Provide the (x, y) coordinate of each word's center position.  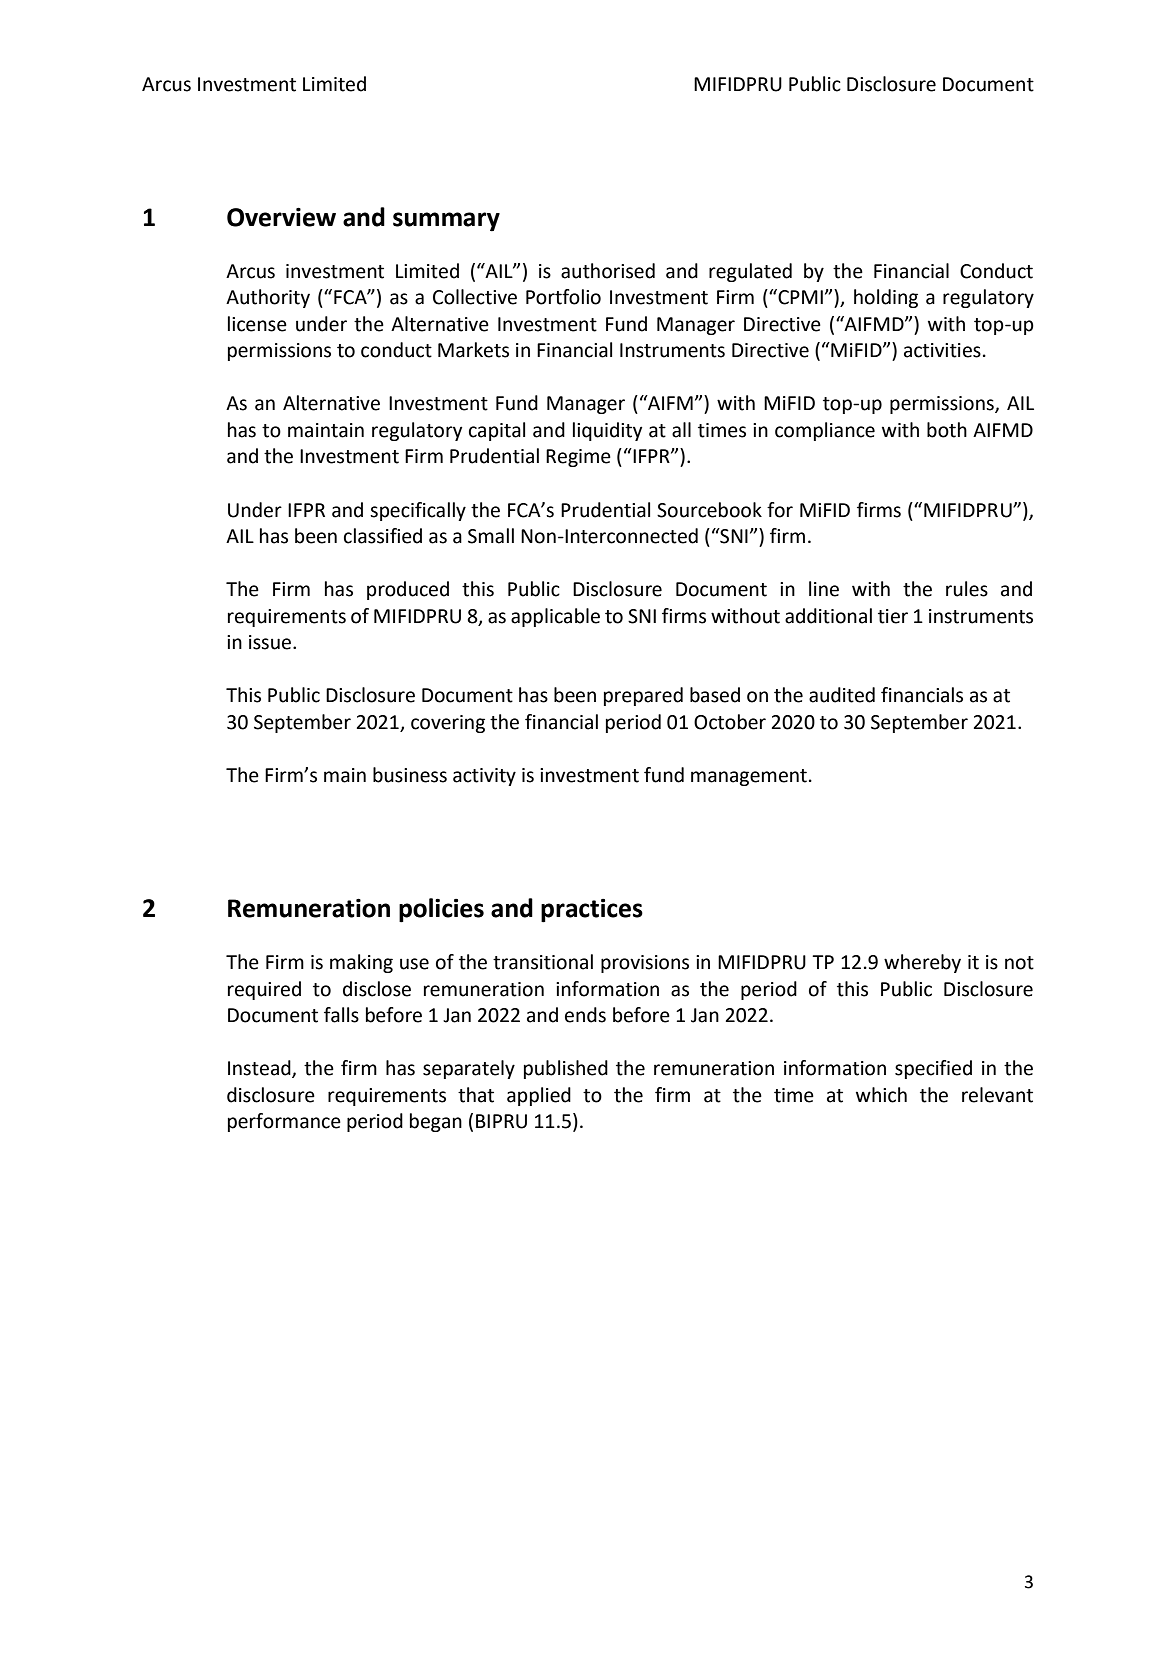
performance (284, 1122)
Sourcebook (709, 510)
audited (842, 695)
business (410, 775)
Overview (281, 217)
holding (886, 298)
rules (967, 589)
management (749, 777)
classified (383, 536)
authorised (608, 271)
